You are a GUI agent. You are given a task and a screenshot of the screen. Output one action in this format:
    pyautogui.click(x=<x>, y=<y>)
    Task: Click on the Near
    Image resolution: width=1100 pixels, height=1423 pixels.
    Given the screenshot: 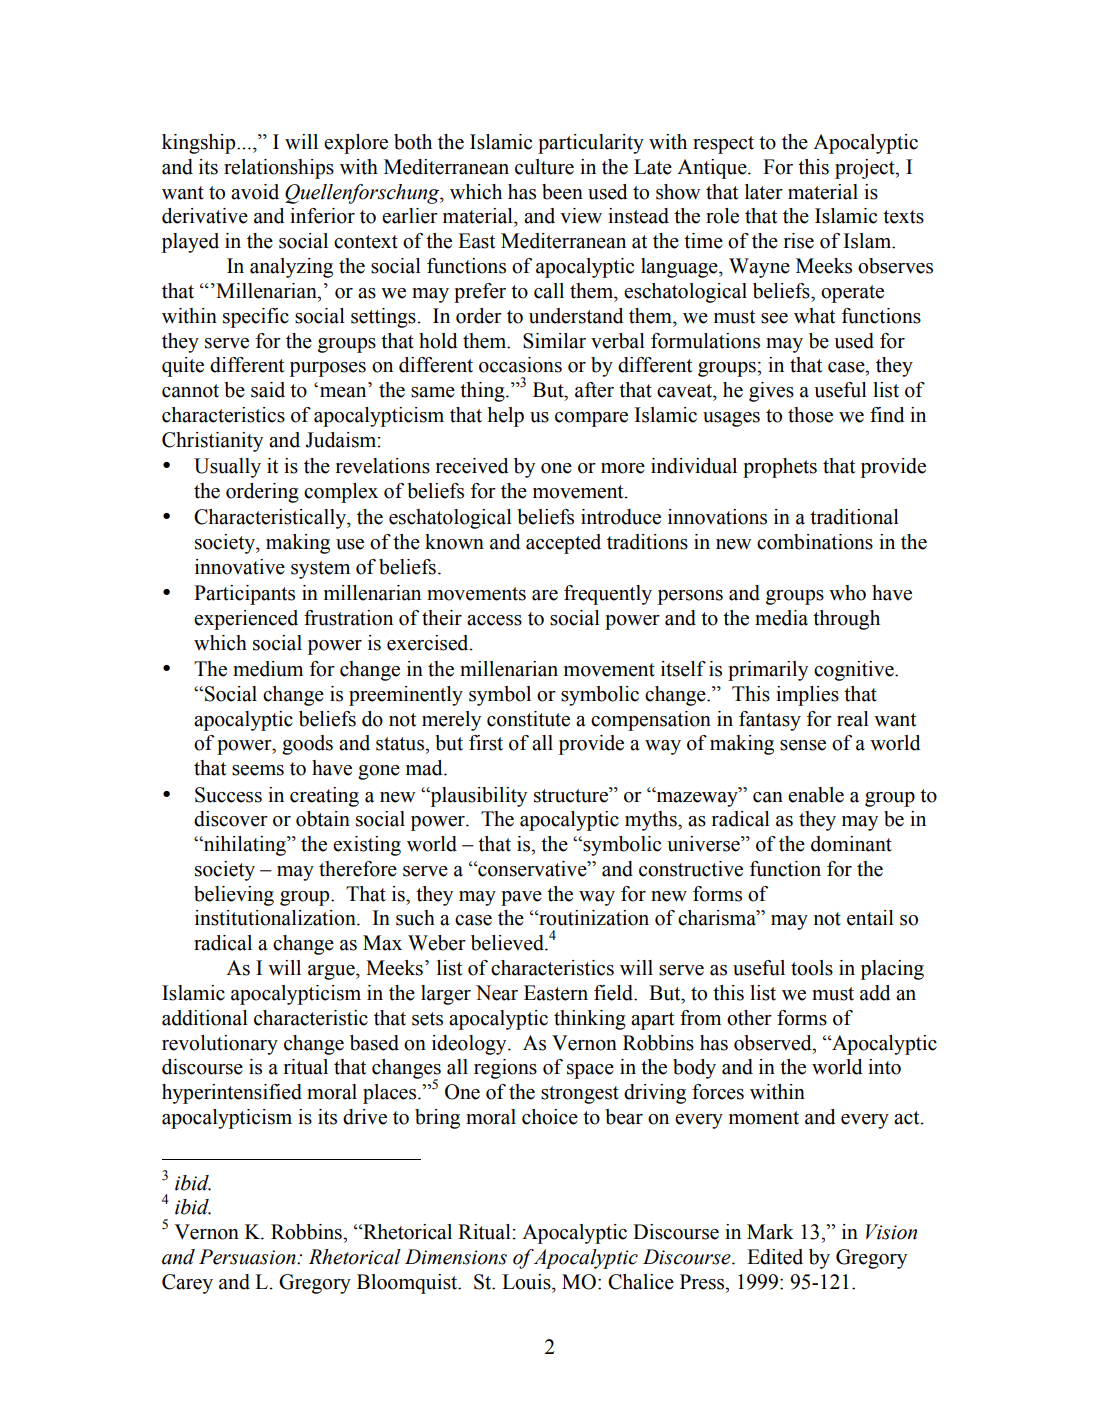 What is the action you would take?
    pyautogui.click(x=497, y=993)
